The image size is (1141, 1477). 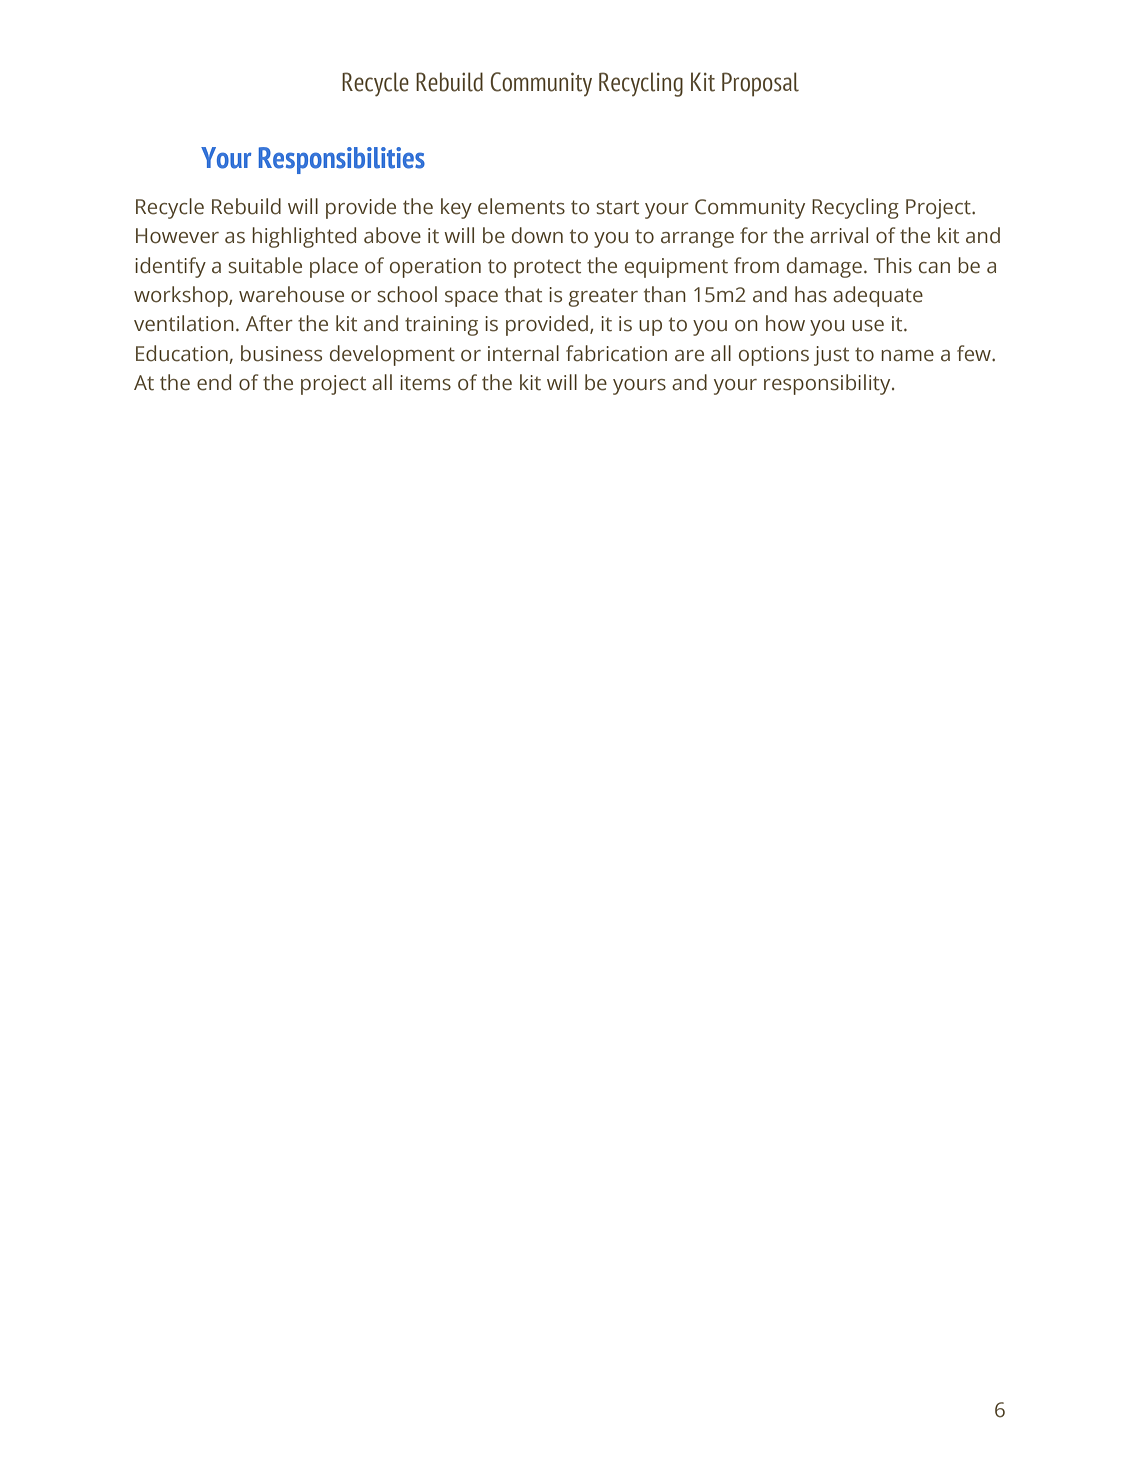 What do you see at coordinates (547, 268) in the document?
I see `protect` at bounding box center [547, 268].
